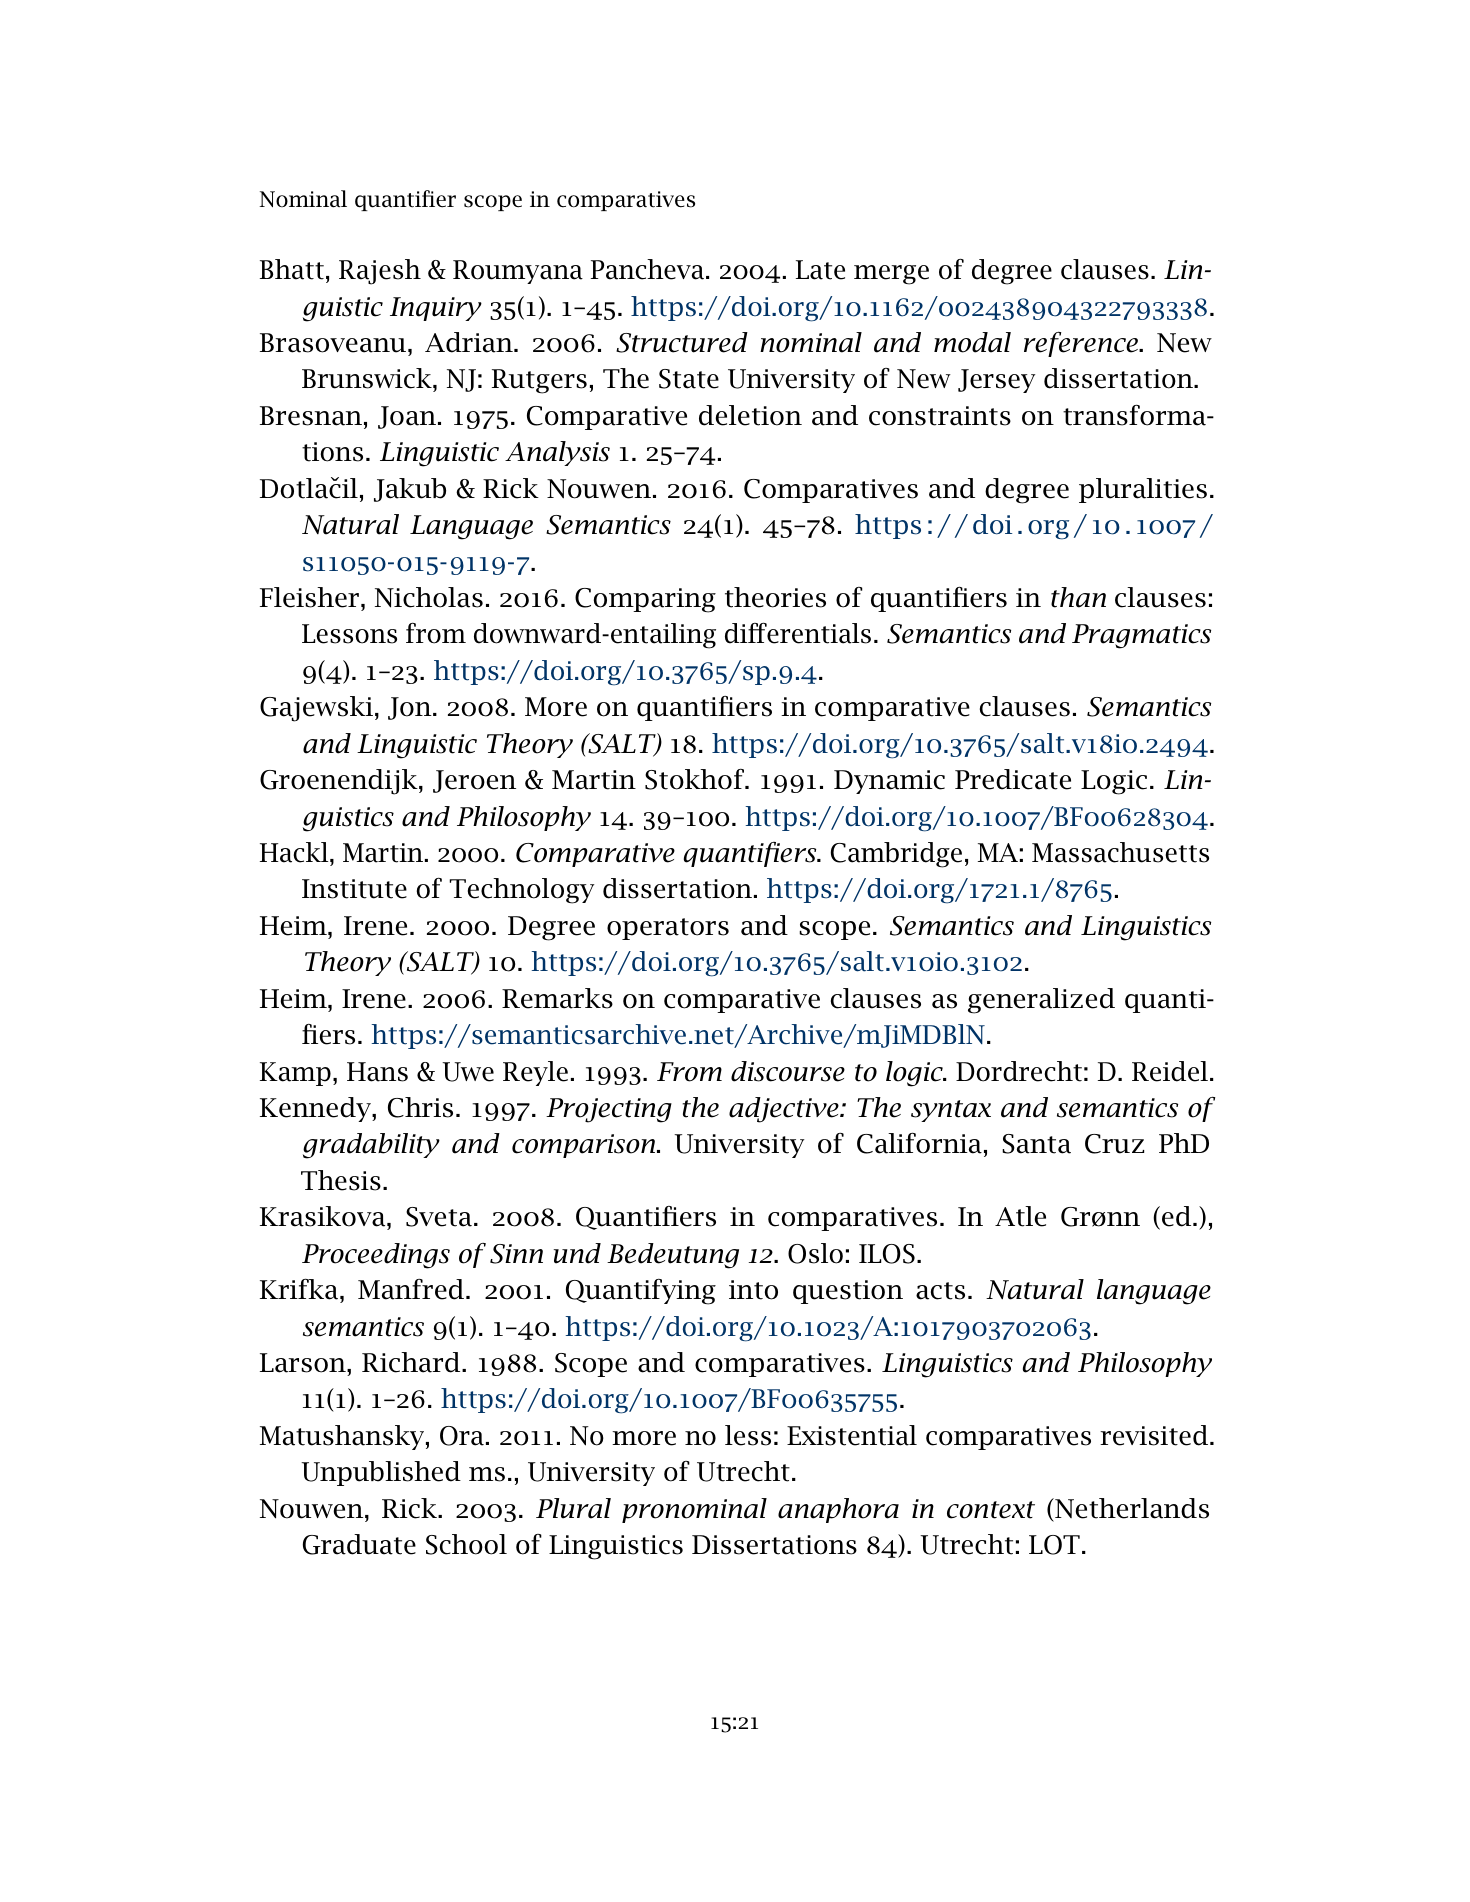 The width and height of the image is (1470, 1902). I want to click on Structured, so click(682, 342).
